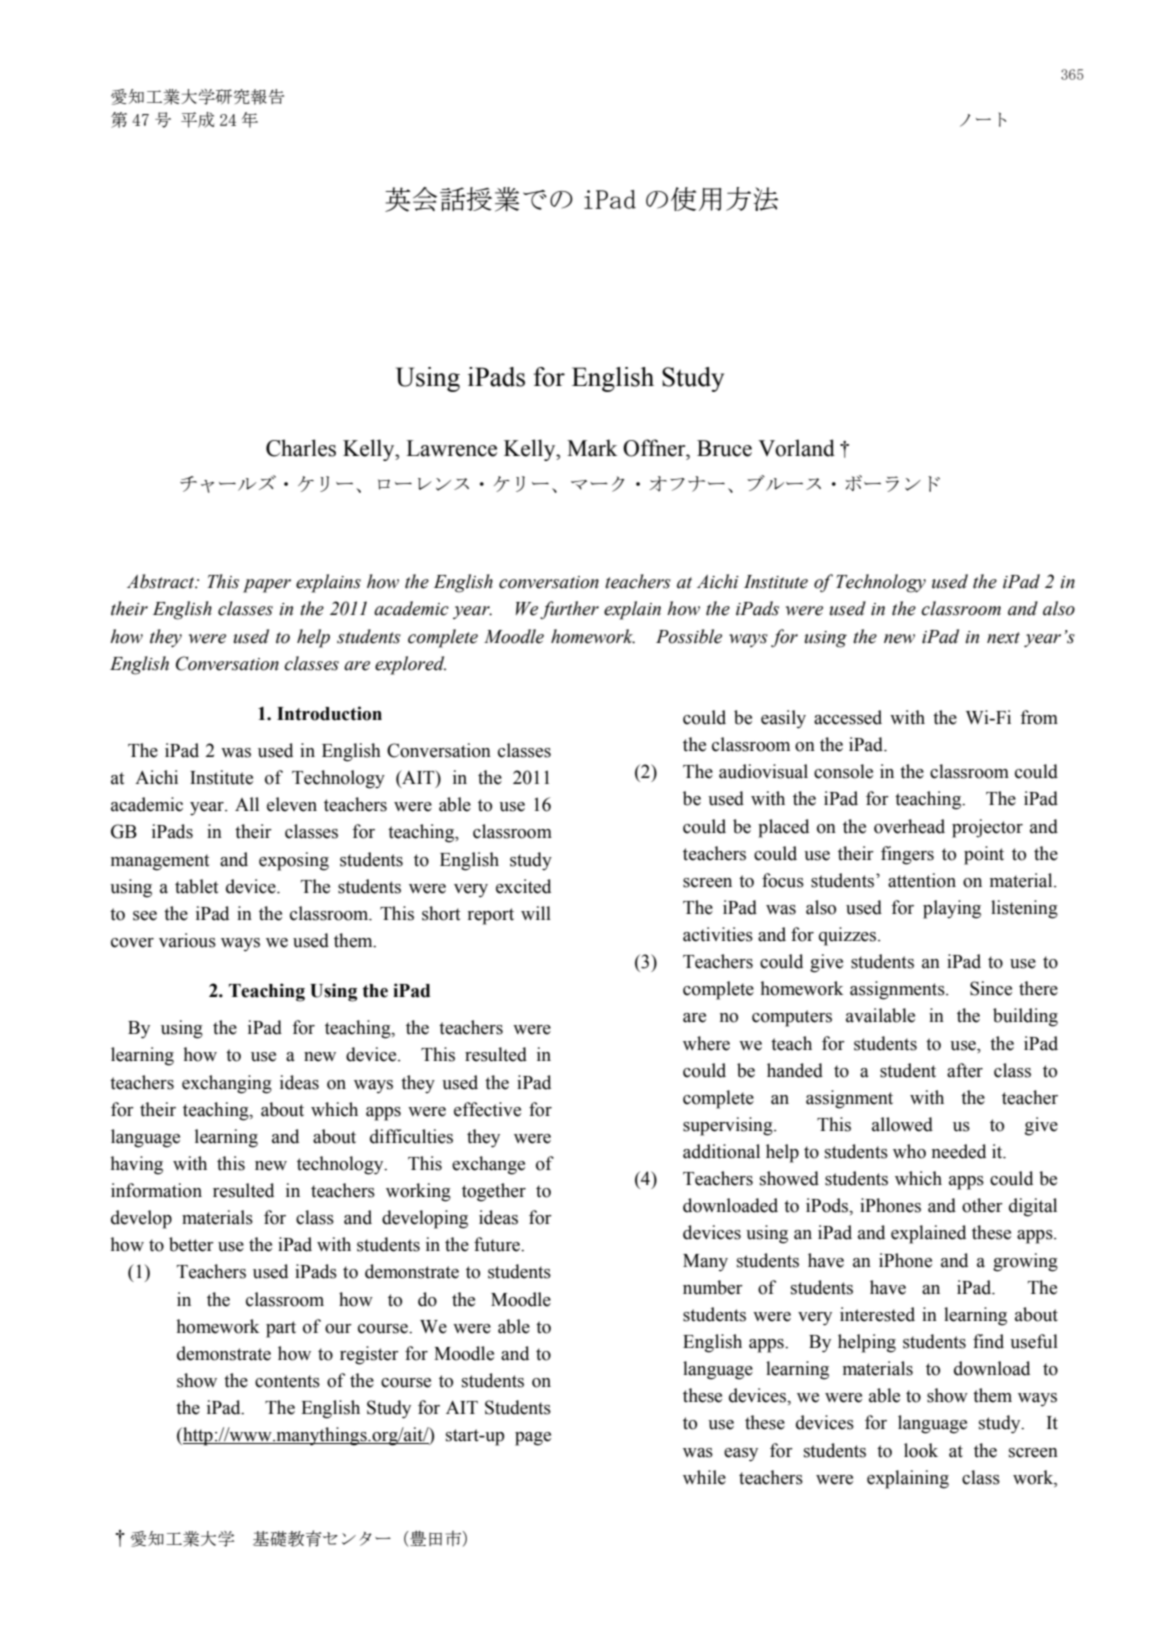 This screenshot has width=1155, height=1634. I want to click on page, so click(533, 1439).
